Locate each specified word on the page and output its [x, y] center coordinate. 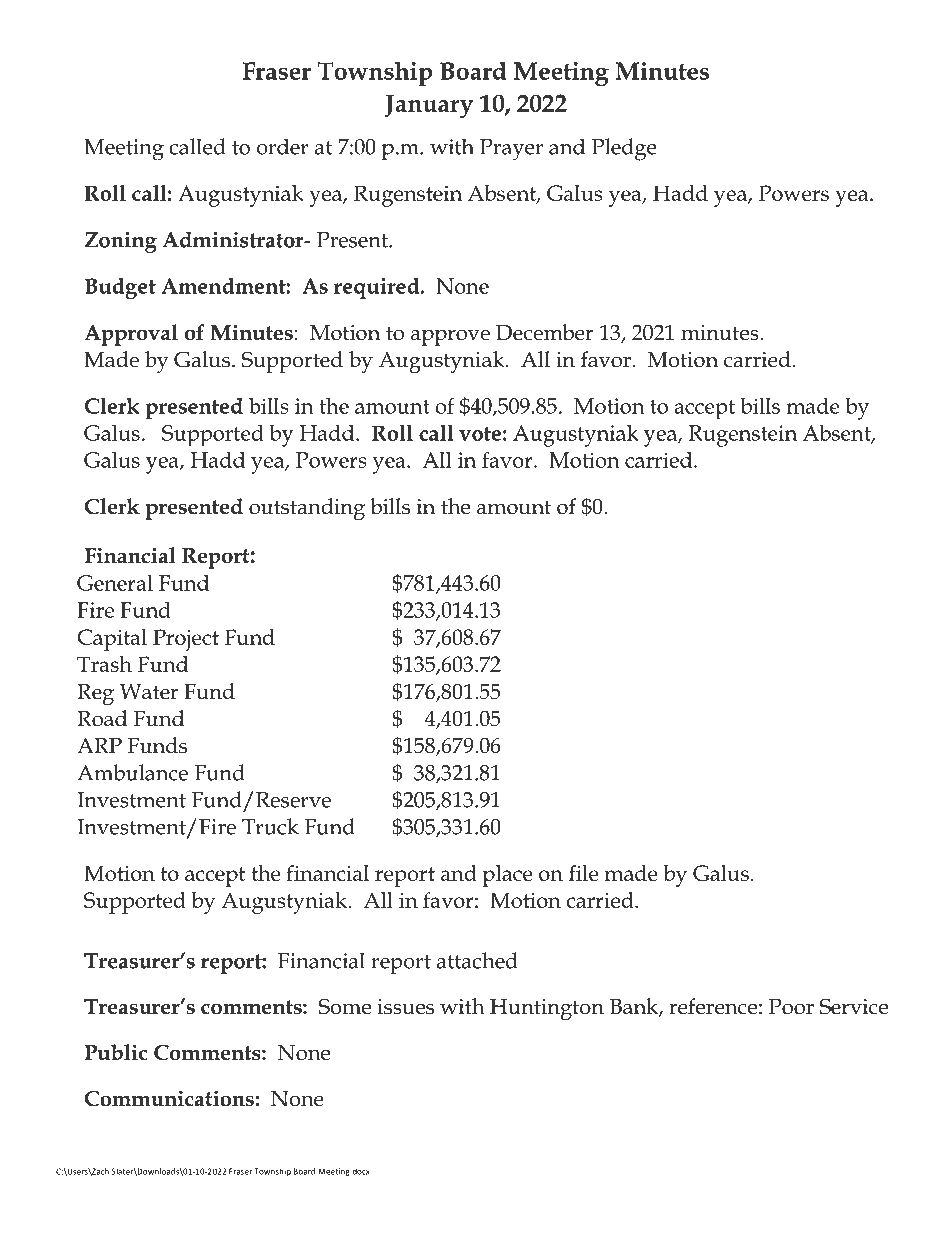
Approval [131, 335]
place [507, 876]
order [283, 146]
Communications [169, 1098]
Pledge [624, 149]
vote [480, 434]
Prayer [511, 150]
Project [186, 640]
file [584, 873]
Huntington [547, 1009]
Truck [270, 826]
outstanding [307, 509]
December [544, 332]
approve [450, 337]
